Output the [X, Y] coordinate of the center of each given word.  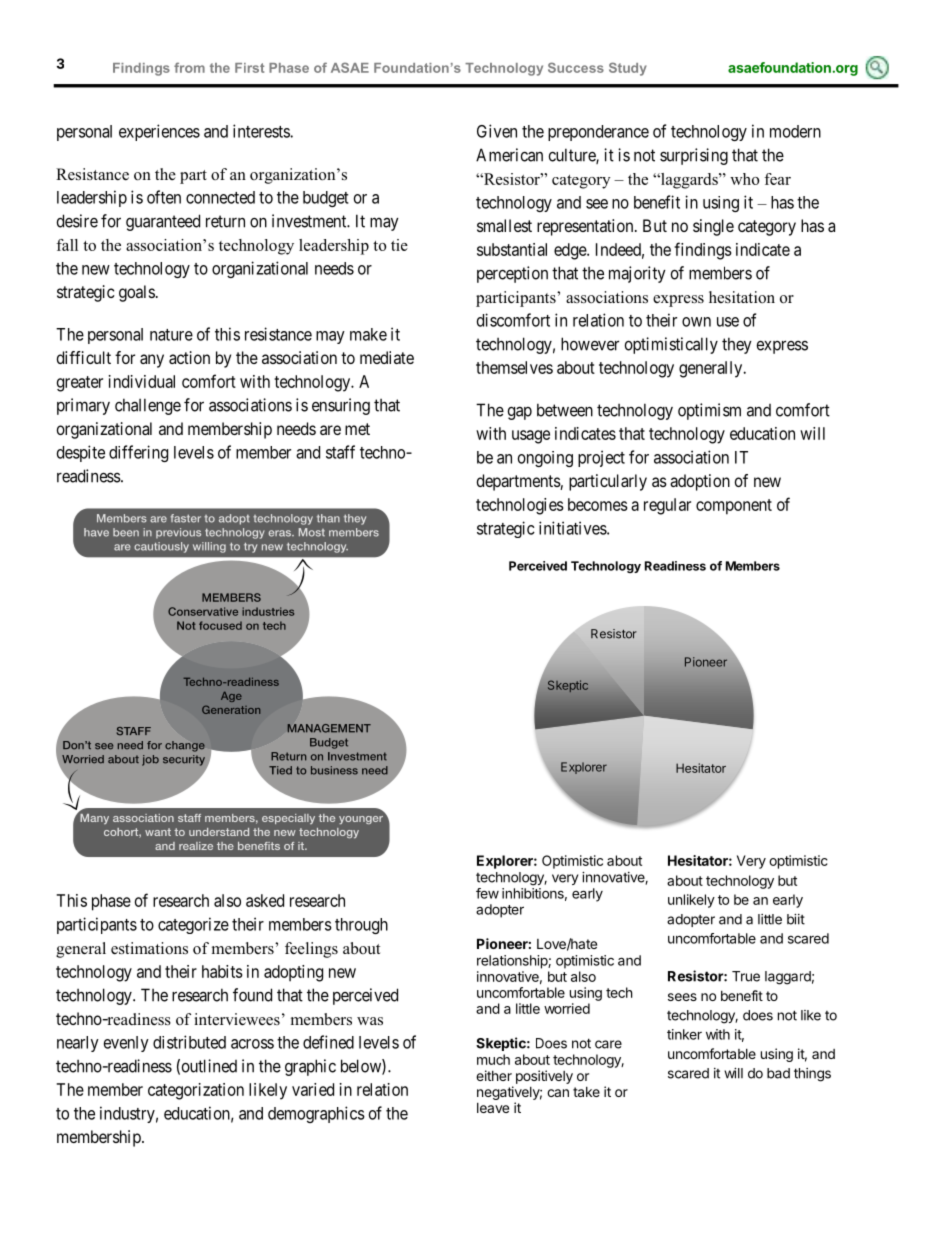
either [494, 1075]
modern [795, 131]
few [487, 893]
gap [520, 413]
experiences [159, 132]
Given [497, 131]
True [746, 976]
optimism [709, 411]
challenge [148, 406]
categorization [196, 1091]
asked [265, 900]
